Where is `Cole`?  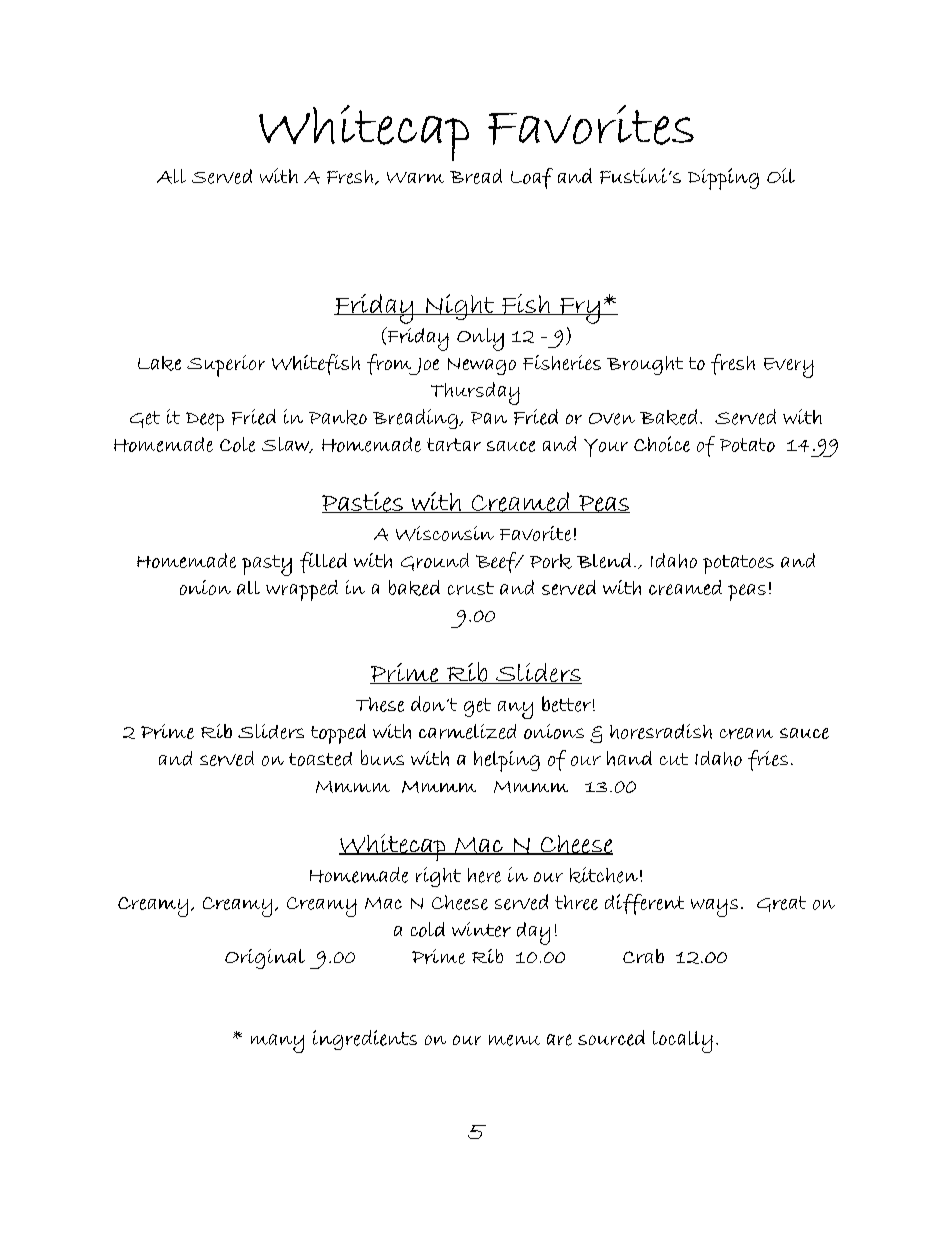 Cole is located at coordinates (237, 444).
